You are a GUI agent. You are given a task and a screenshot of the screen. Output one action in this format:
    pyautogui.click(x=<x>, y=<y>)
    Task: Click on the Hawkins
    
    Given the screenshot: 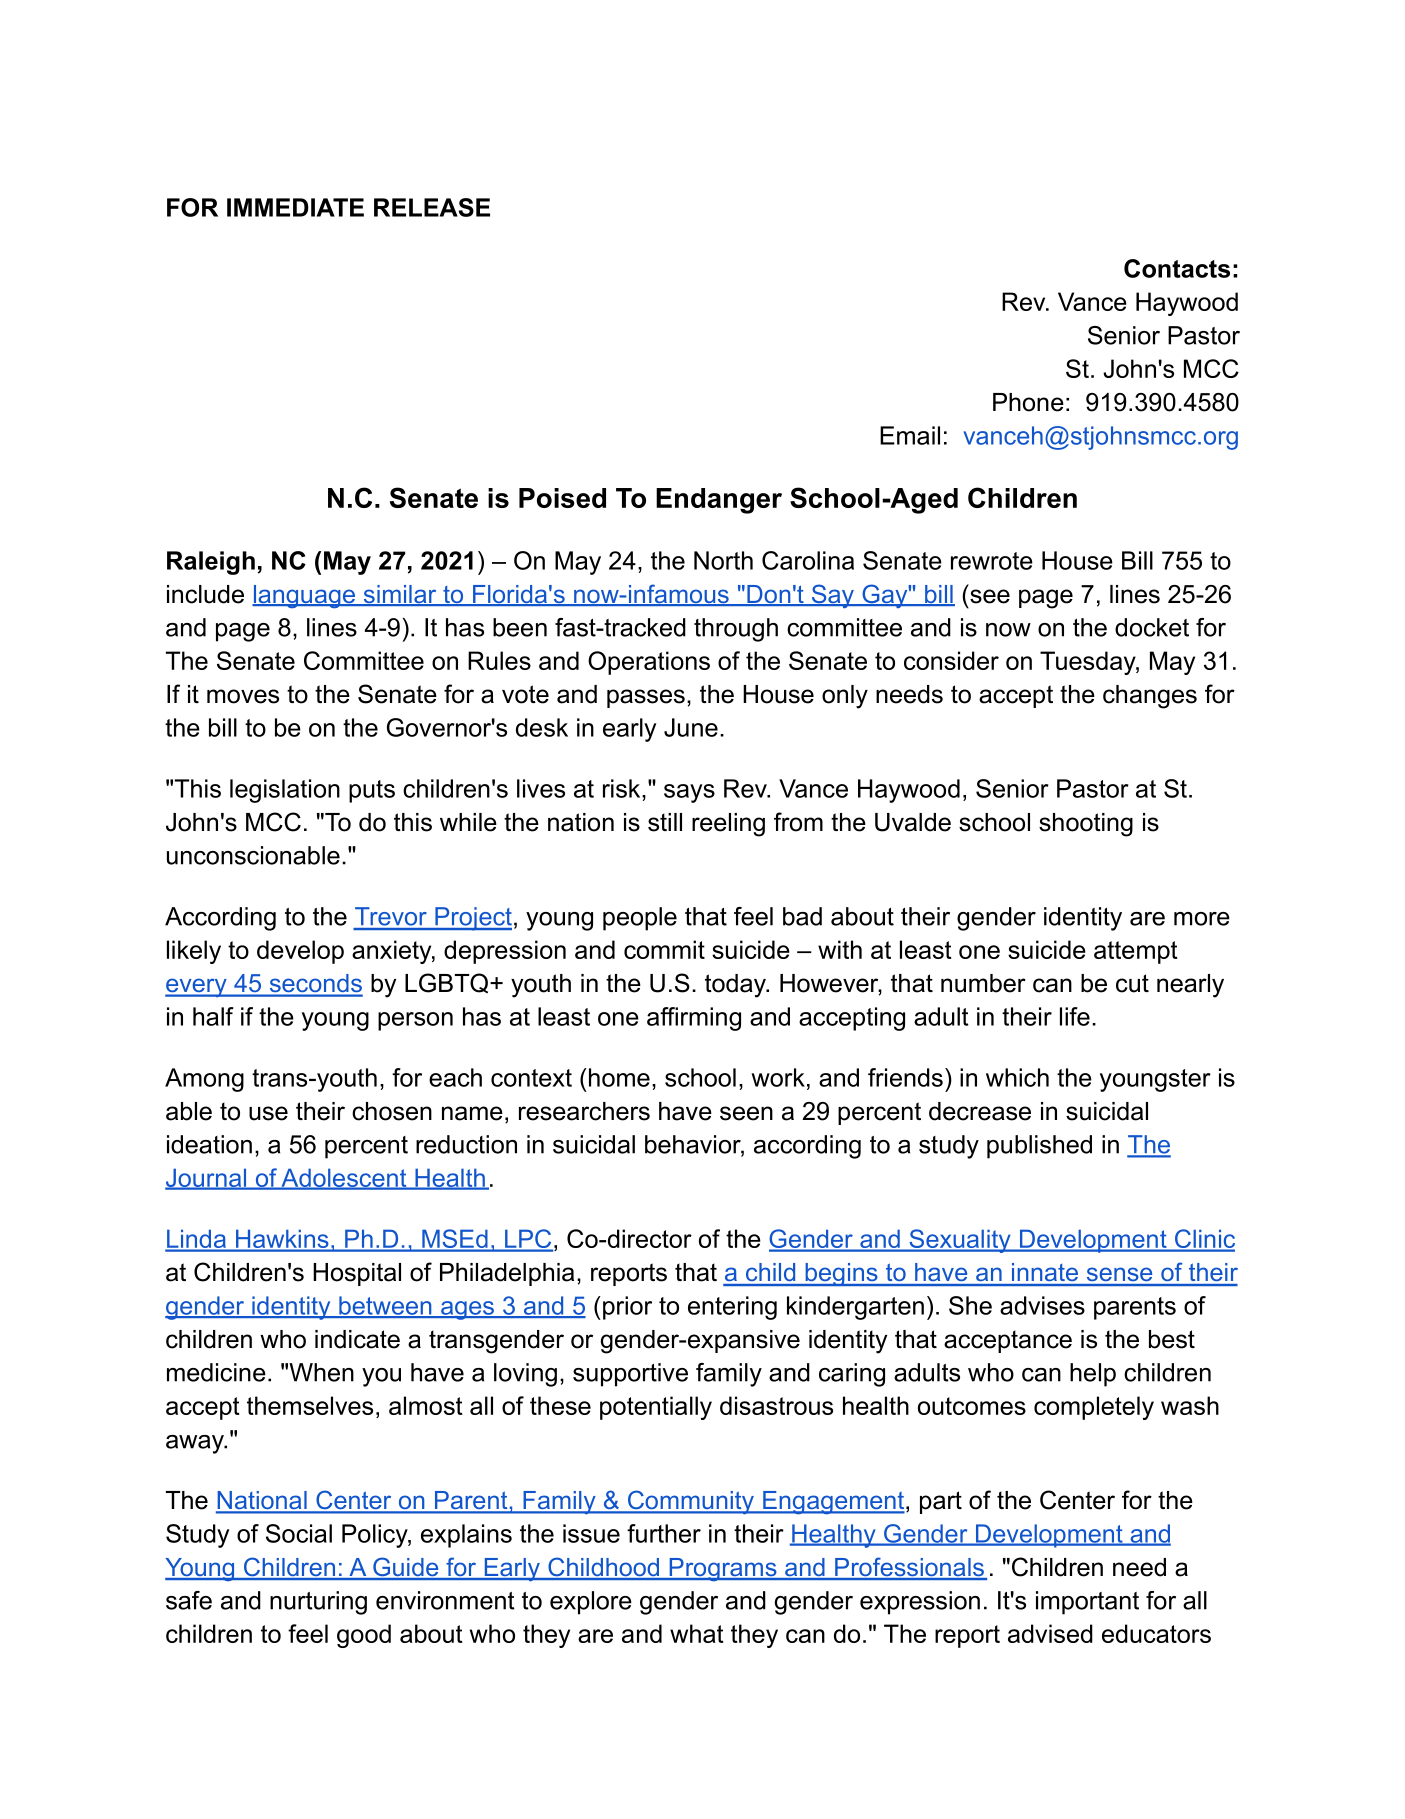 What is the action you would take?
    pyautogui.click(x=282, y=1240)
